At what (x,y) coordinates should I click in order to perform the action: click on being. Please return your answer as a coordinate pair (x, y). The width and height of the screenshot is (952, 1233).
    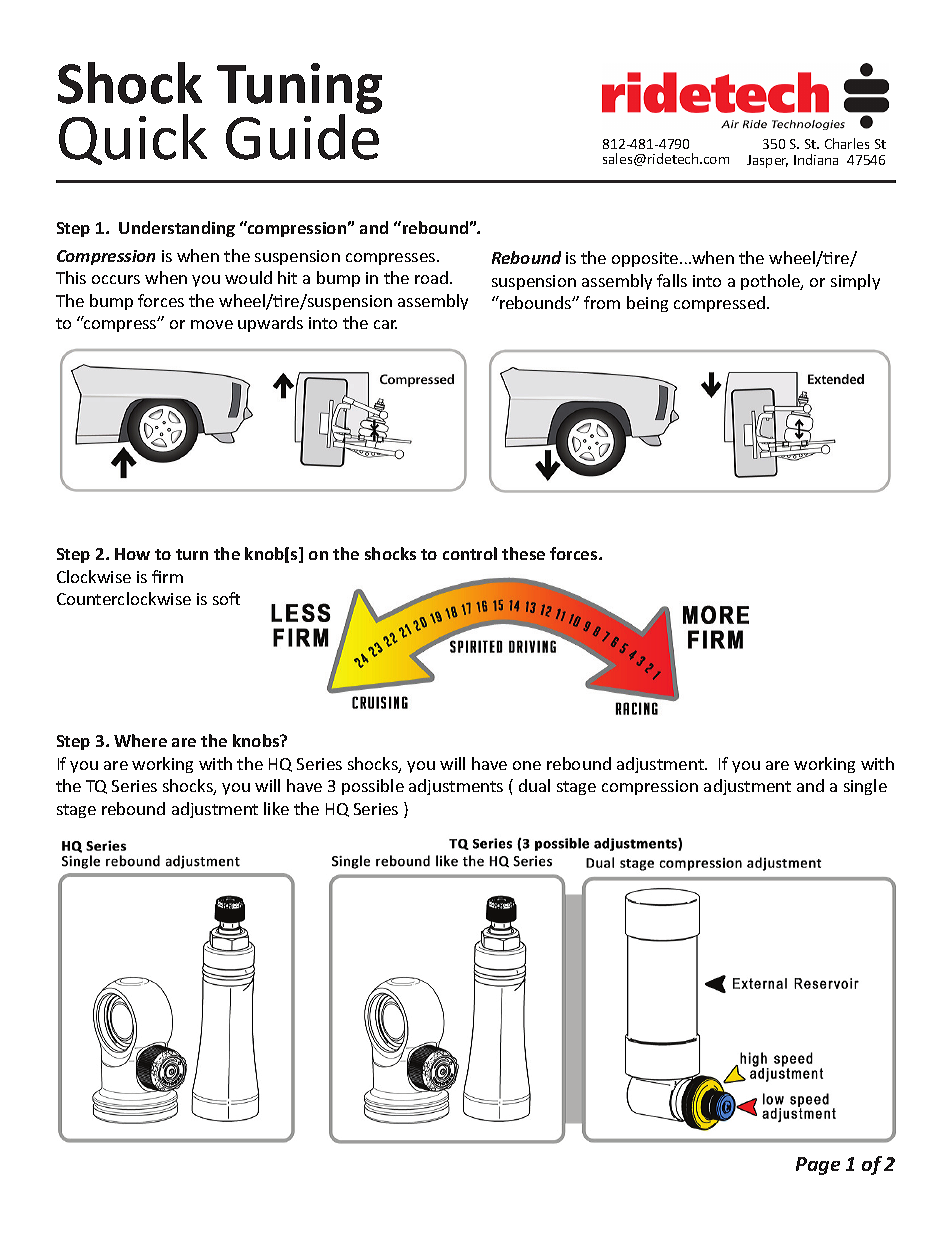
    Looking at the image, I should click on (647, 304).
